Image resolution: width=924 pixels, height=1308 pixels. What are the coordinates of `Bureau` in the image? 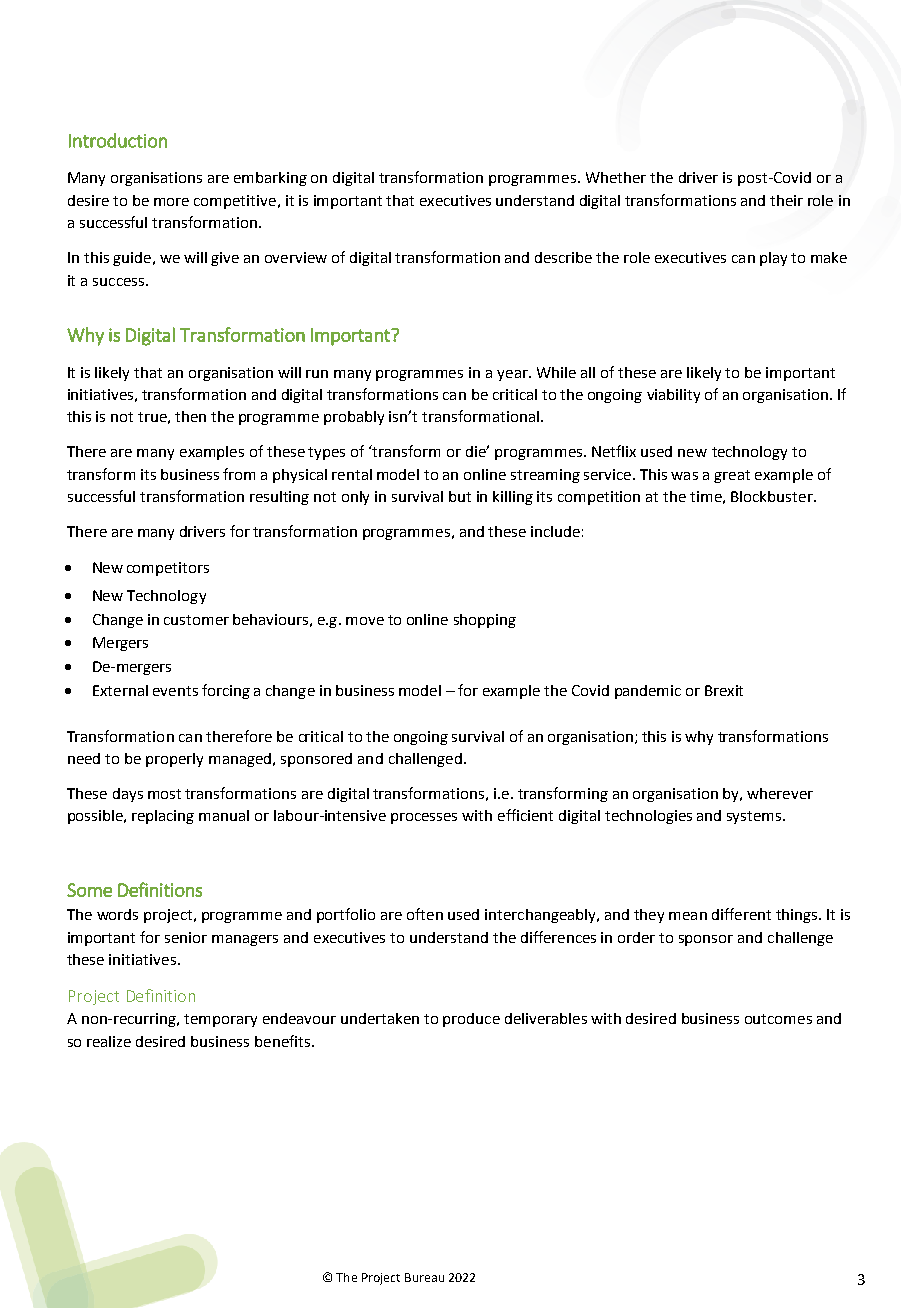 It's located at (424, 1277).
